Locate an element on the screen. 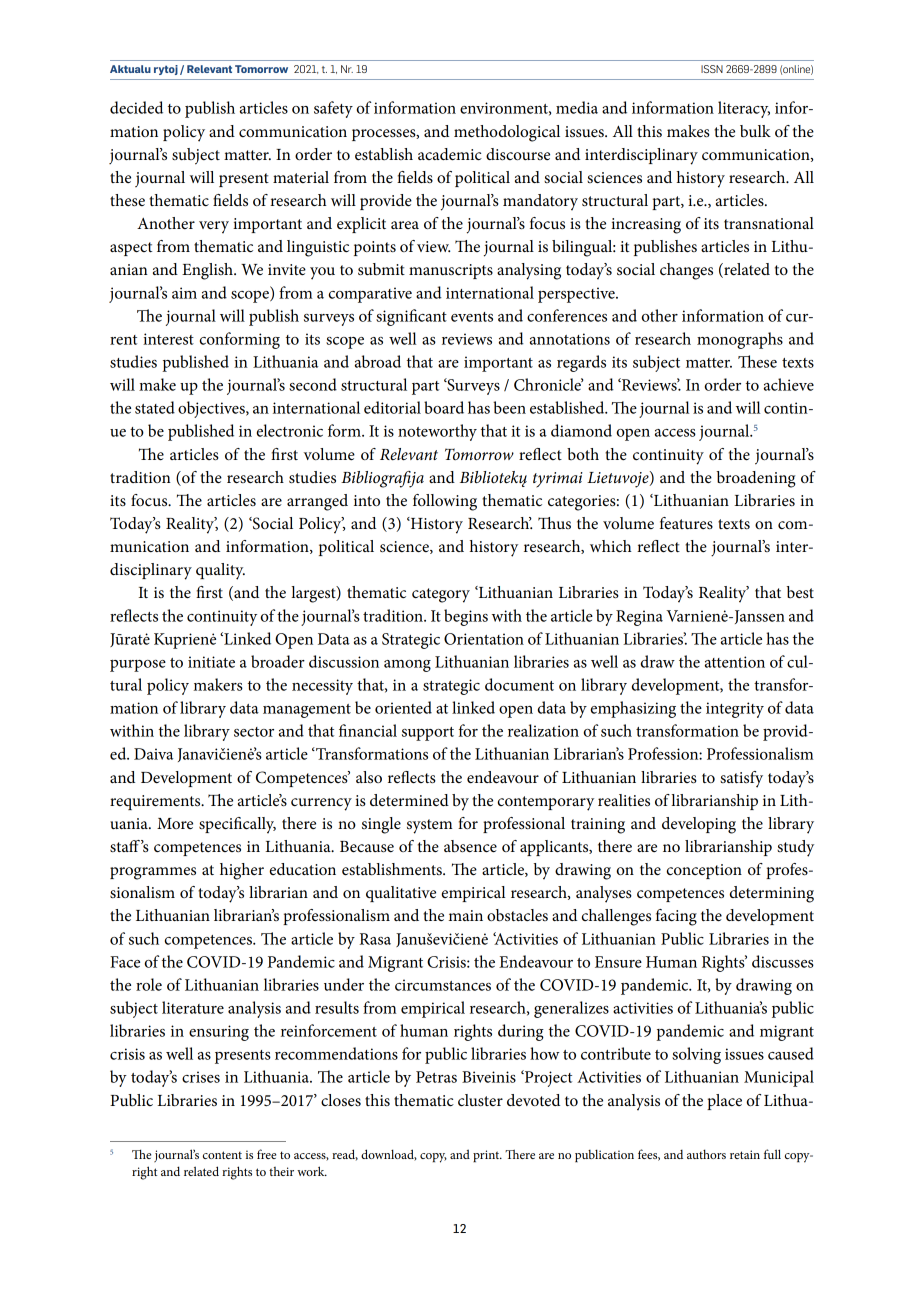  initiate is located at coordinates (211, 662).
